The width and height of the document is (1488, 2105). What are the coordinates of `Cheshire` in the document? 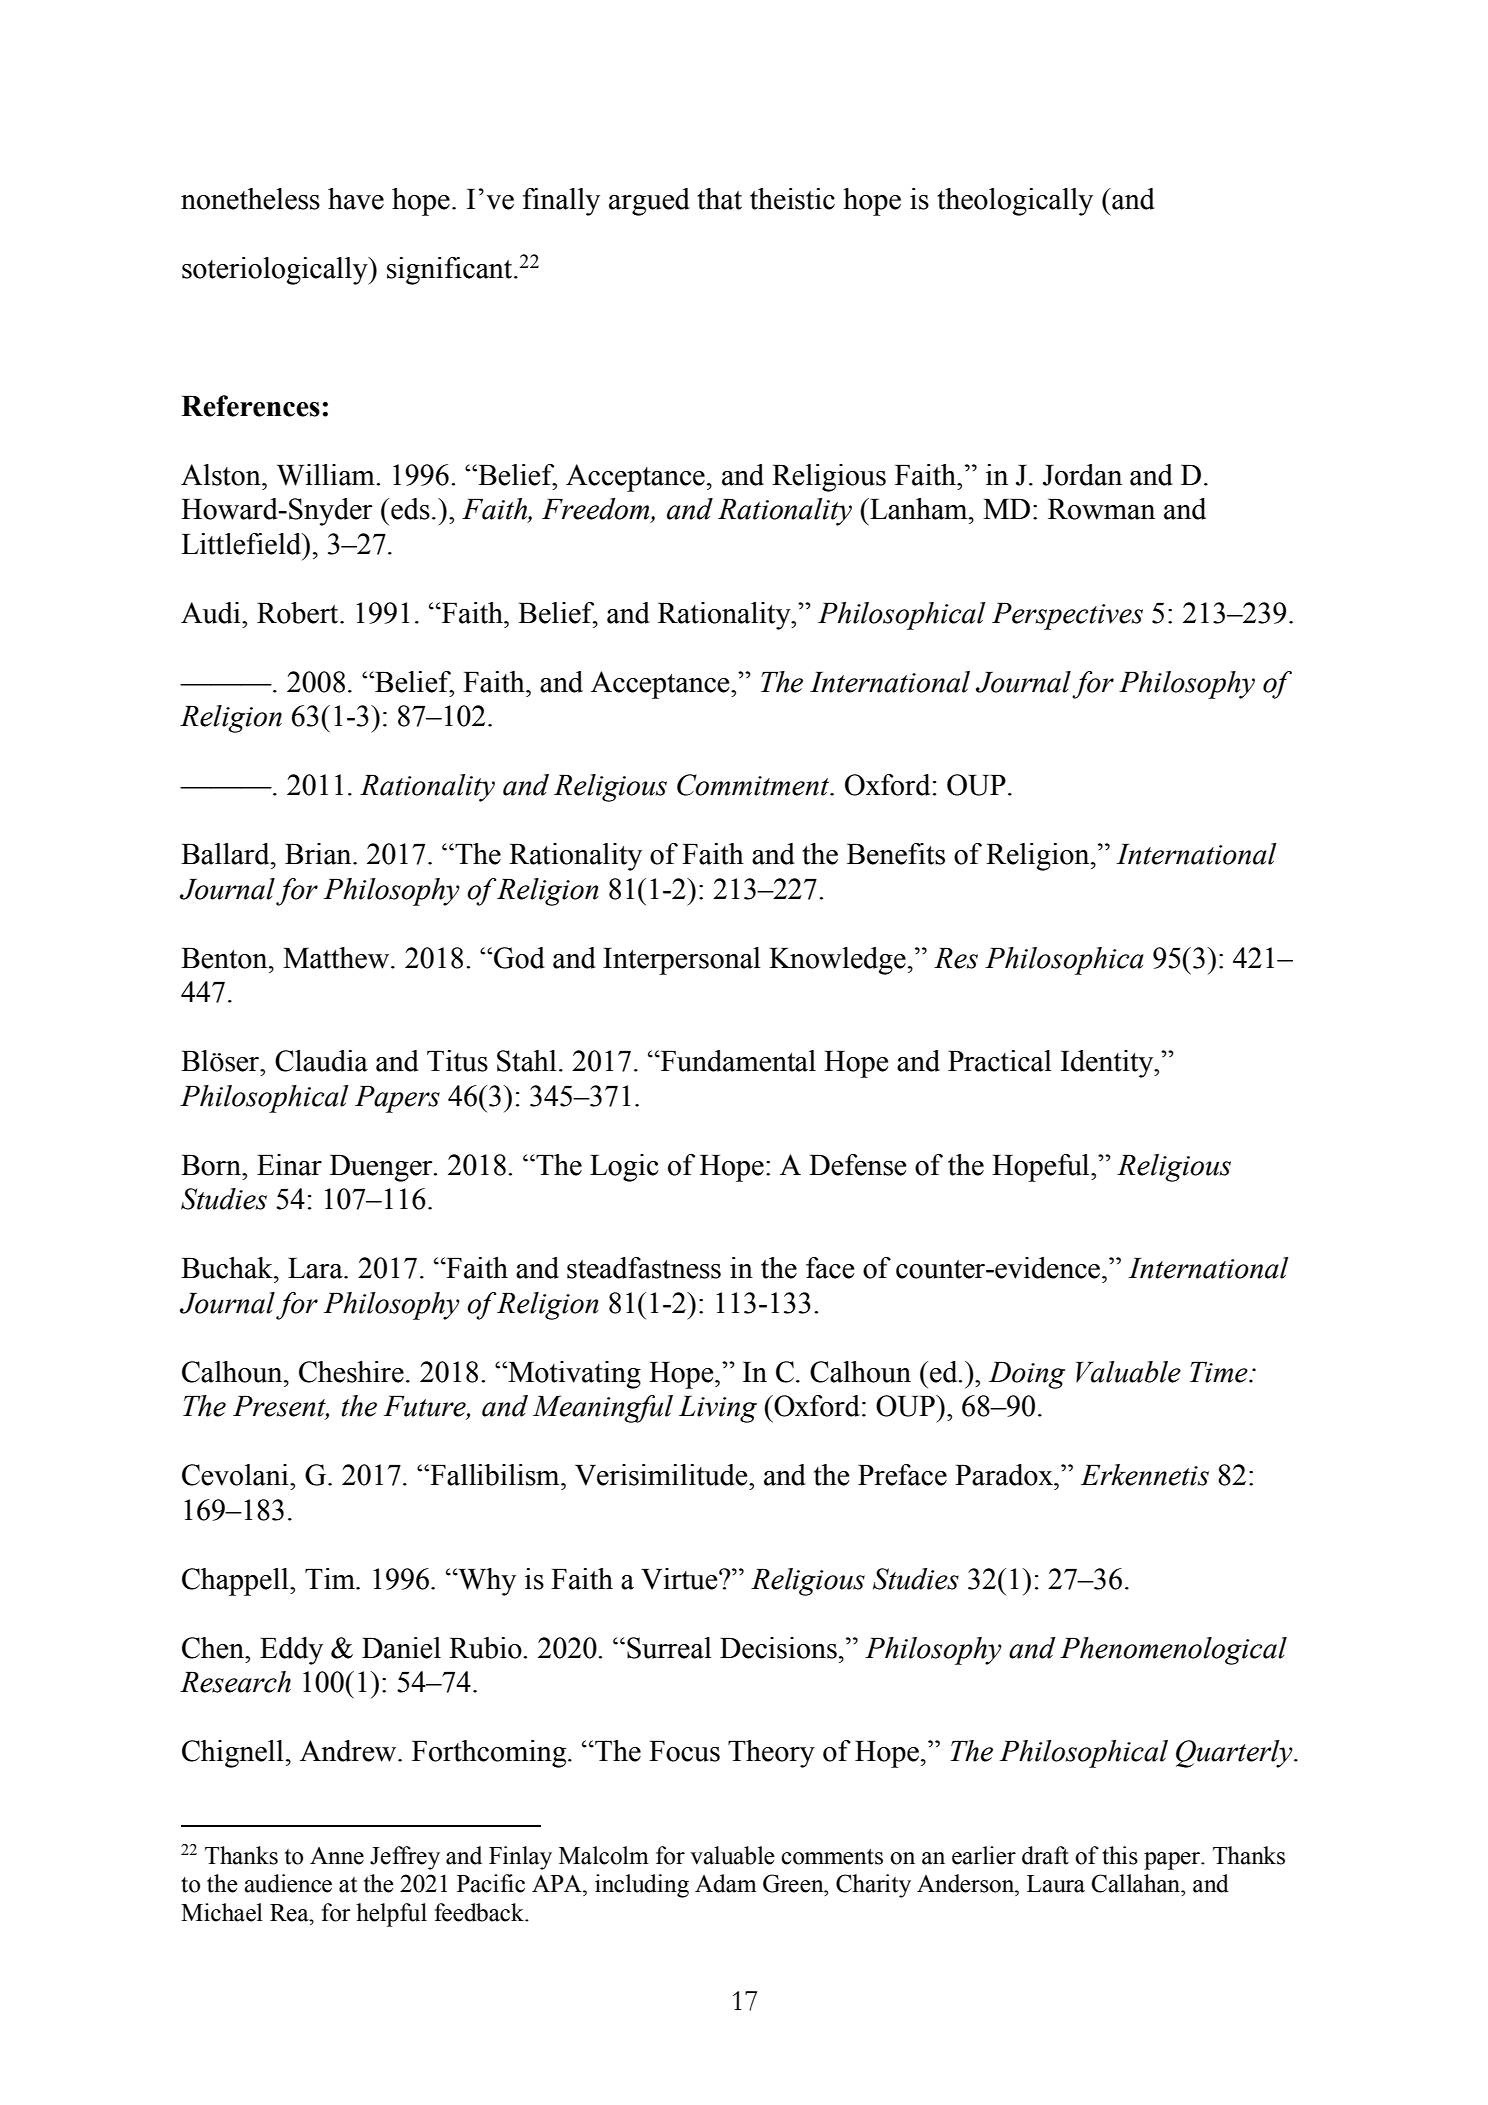 It's located at (351, 1372).
